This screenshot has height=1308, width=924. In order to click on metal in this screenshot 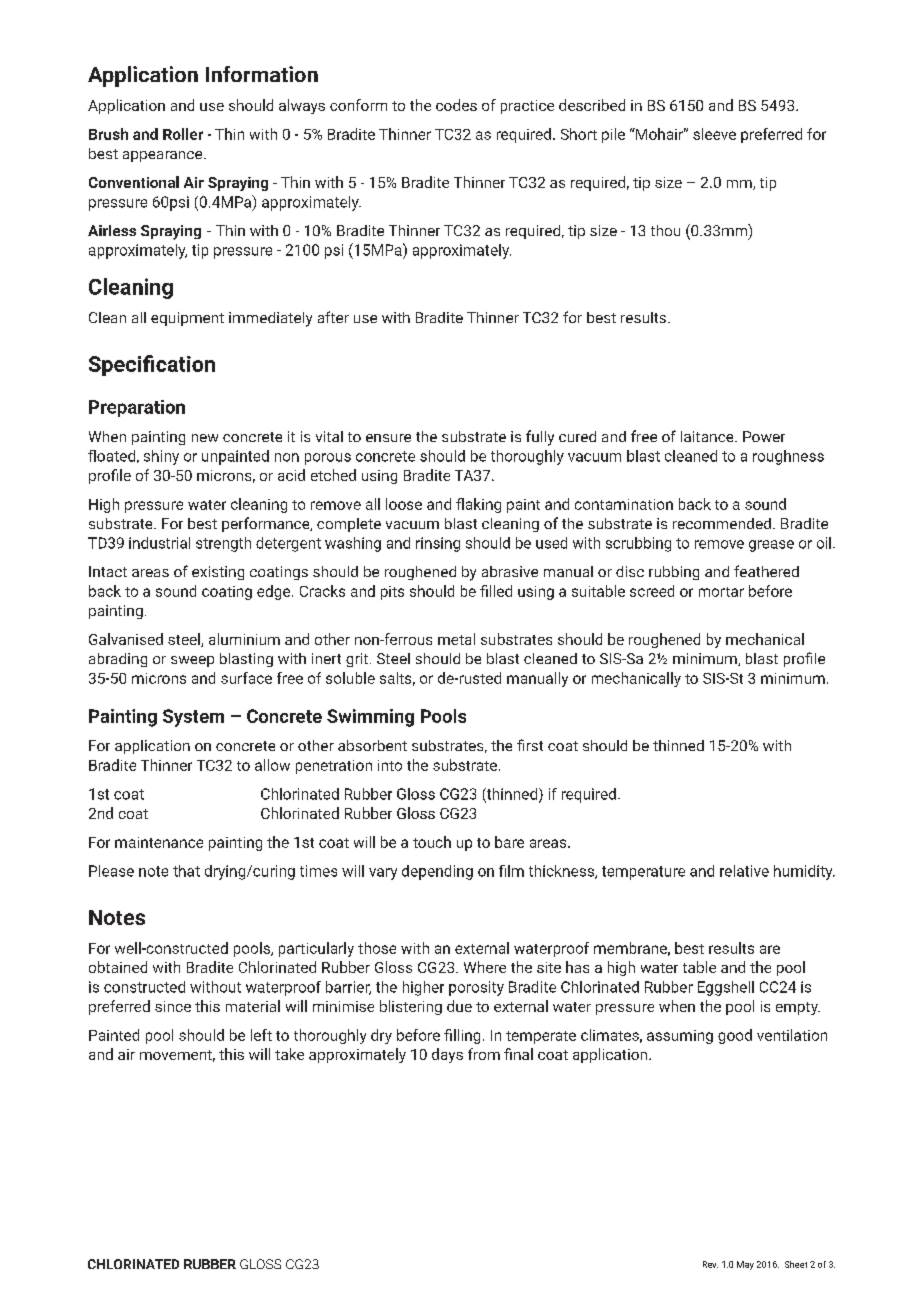, I will do `click(456, 639)`.
